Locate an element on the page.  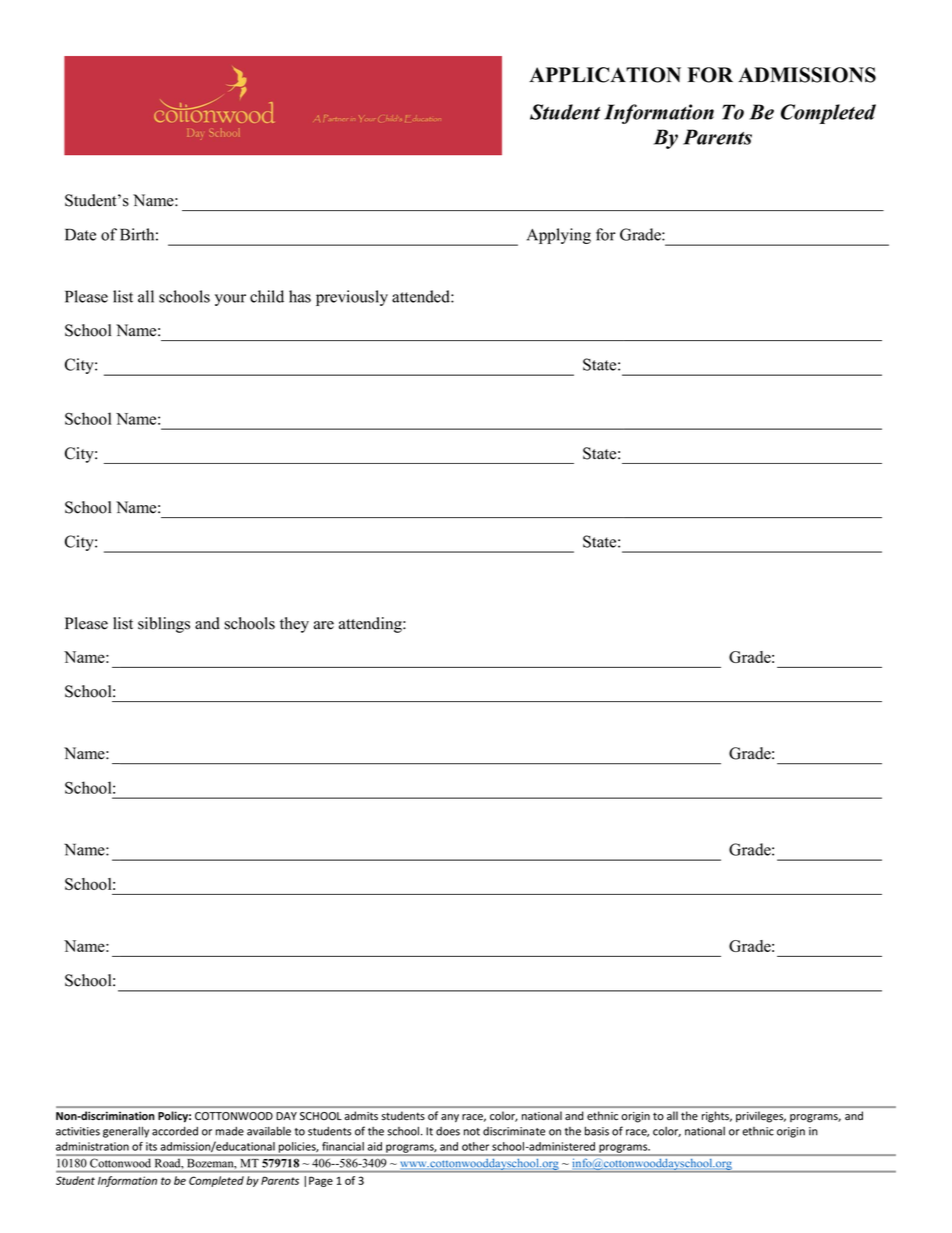
APPLICATION is located at coordinates (605, 75).
